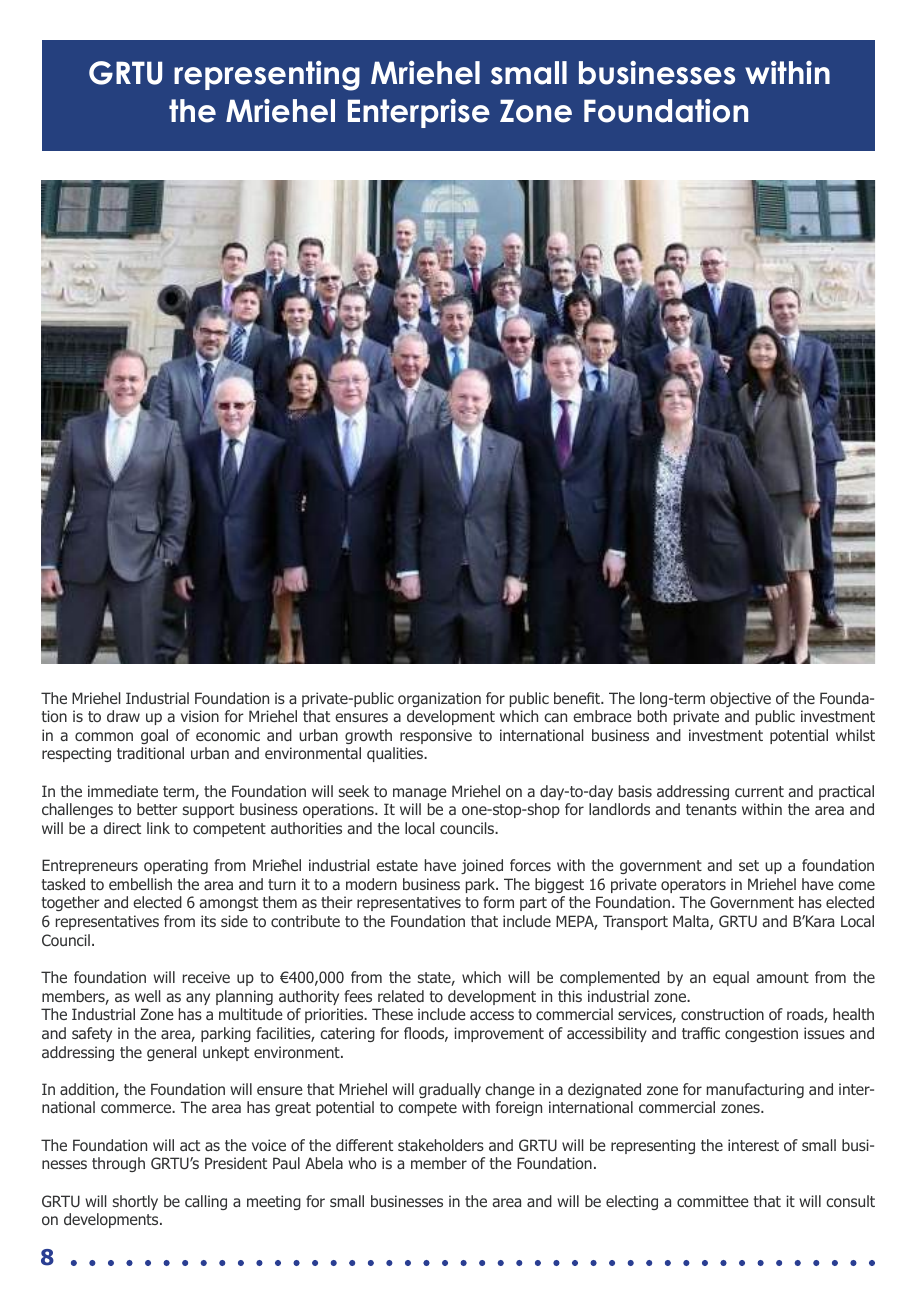 This screenshot has width=924, height=1307. Describe the element at coordinates (740, 699) in the screenshot. I see `objective` at that location.
